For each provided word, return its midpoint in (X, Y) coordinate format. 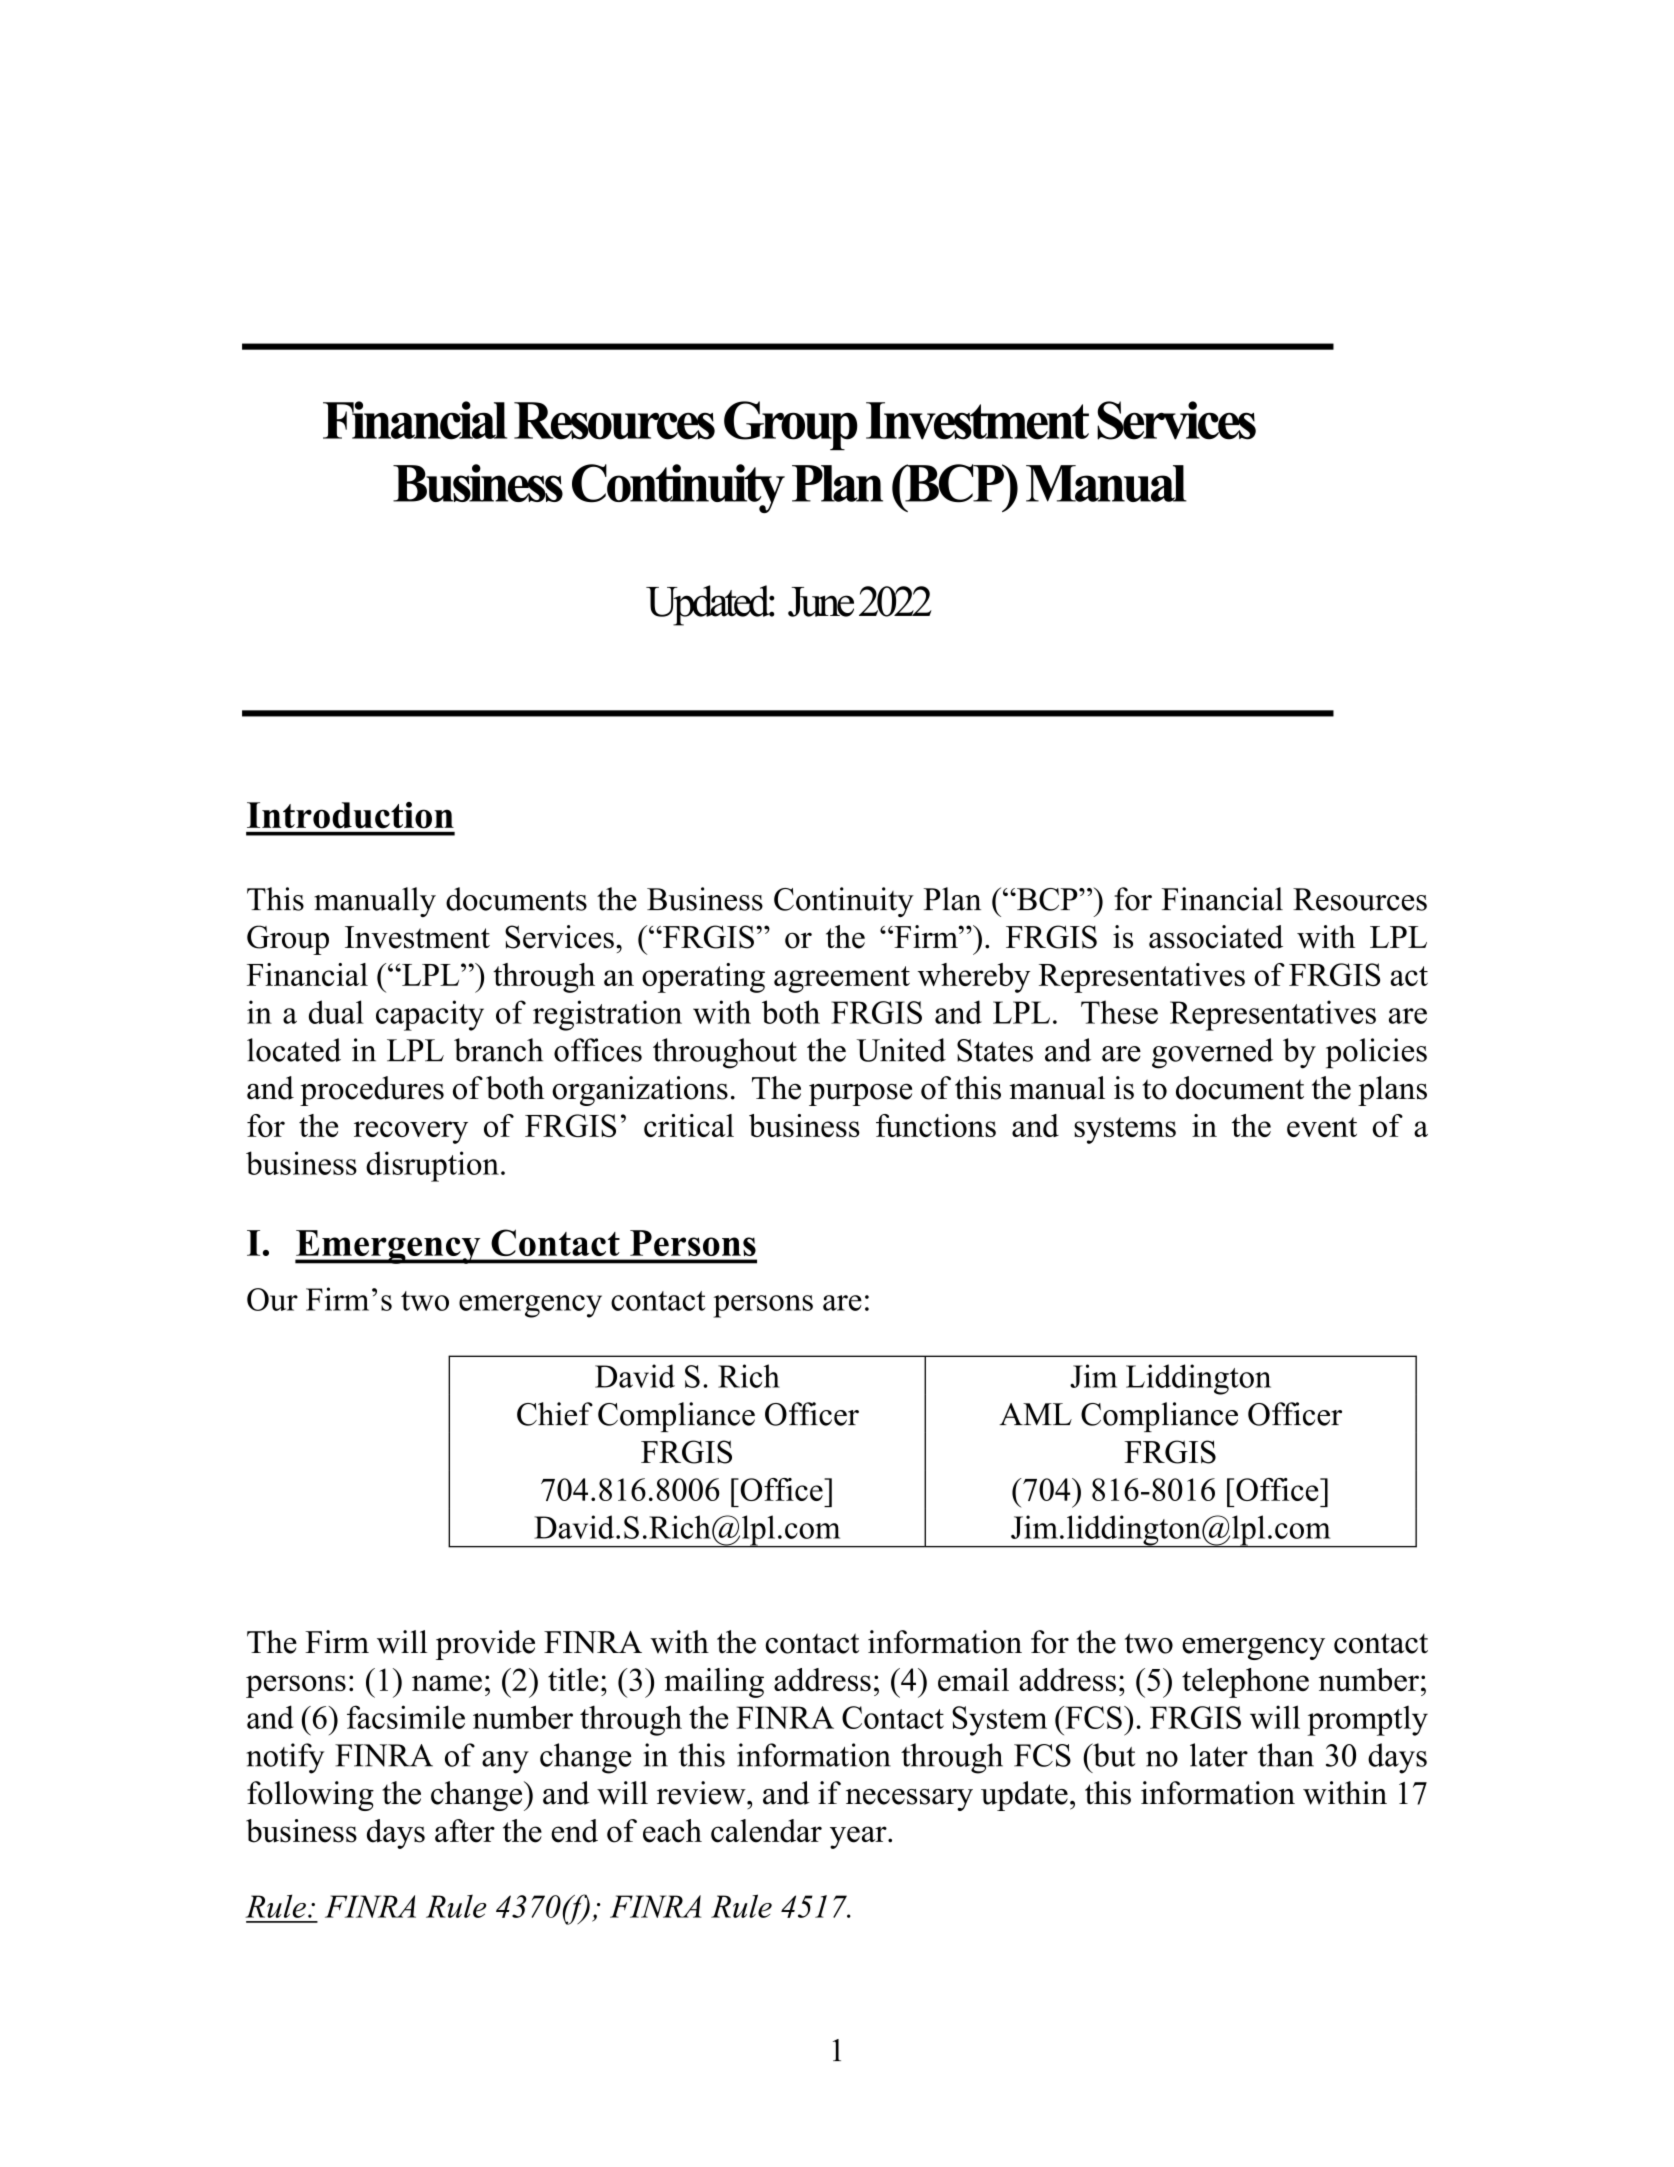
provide (485, 1645)
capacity (430, 1015)
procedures (372, 1091)
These (1119, 1012)
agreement (842, 979)
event (1322, 1127)
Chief (555, 1414)
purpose (860, 1095)
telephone (1245, 1683)
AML (1035, 1414)
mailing (714, 1683)
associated (1216, 937)
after (465, 1831)
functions (936, 1125)
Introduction (350, 815)
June (821, 602)
